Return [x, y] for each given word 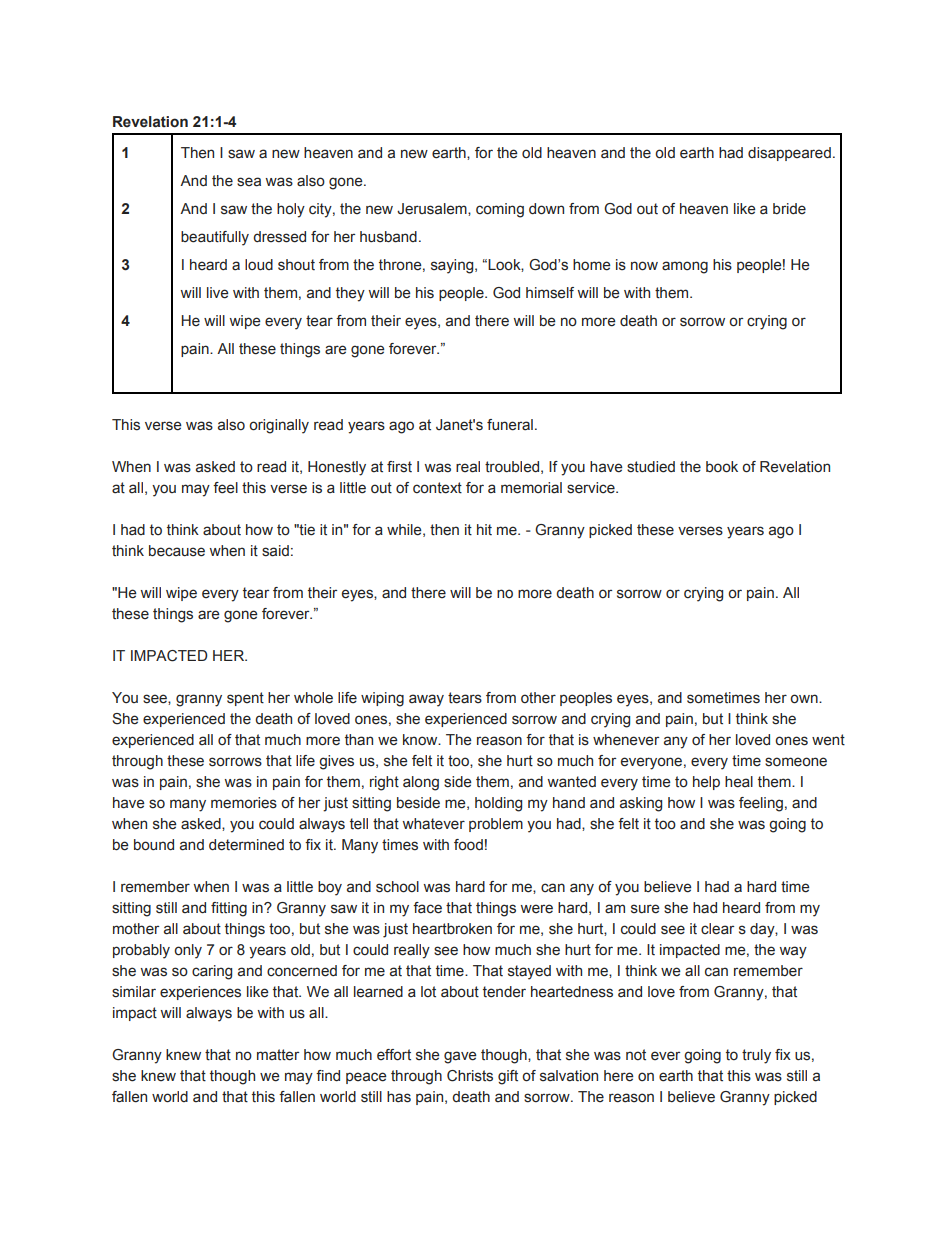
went [828, 740]
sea [249, 182]
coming [500, 210]
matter [278, 1055]
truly [756, 1056]
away [426, 700]
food [468, 845]
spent [245, 699]
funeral [510, 425]
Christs [470, 1076]
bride [789, 208]
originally [279, 426]
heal [739, 782]
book [722, 467]
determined [246, 845]
